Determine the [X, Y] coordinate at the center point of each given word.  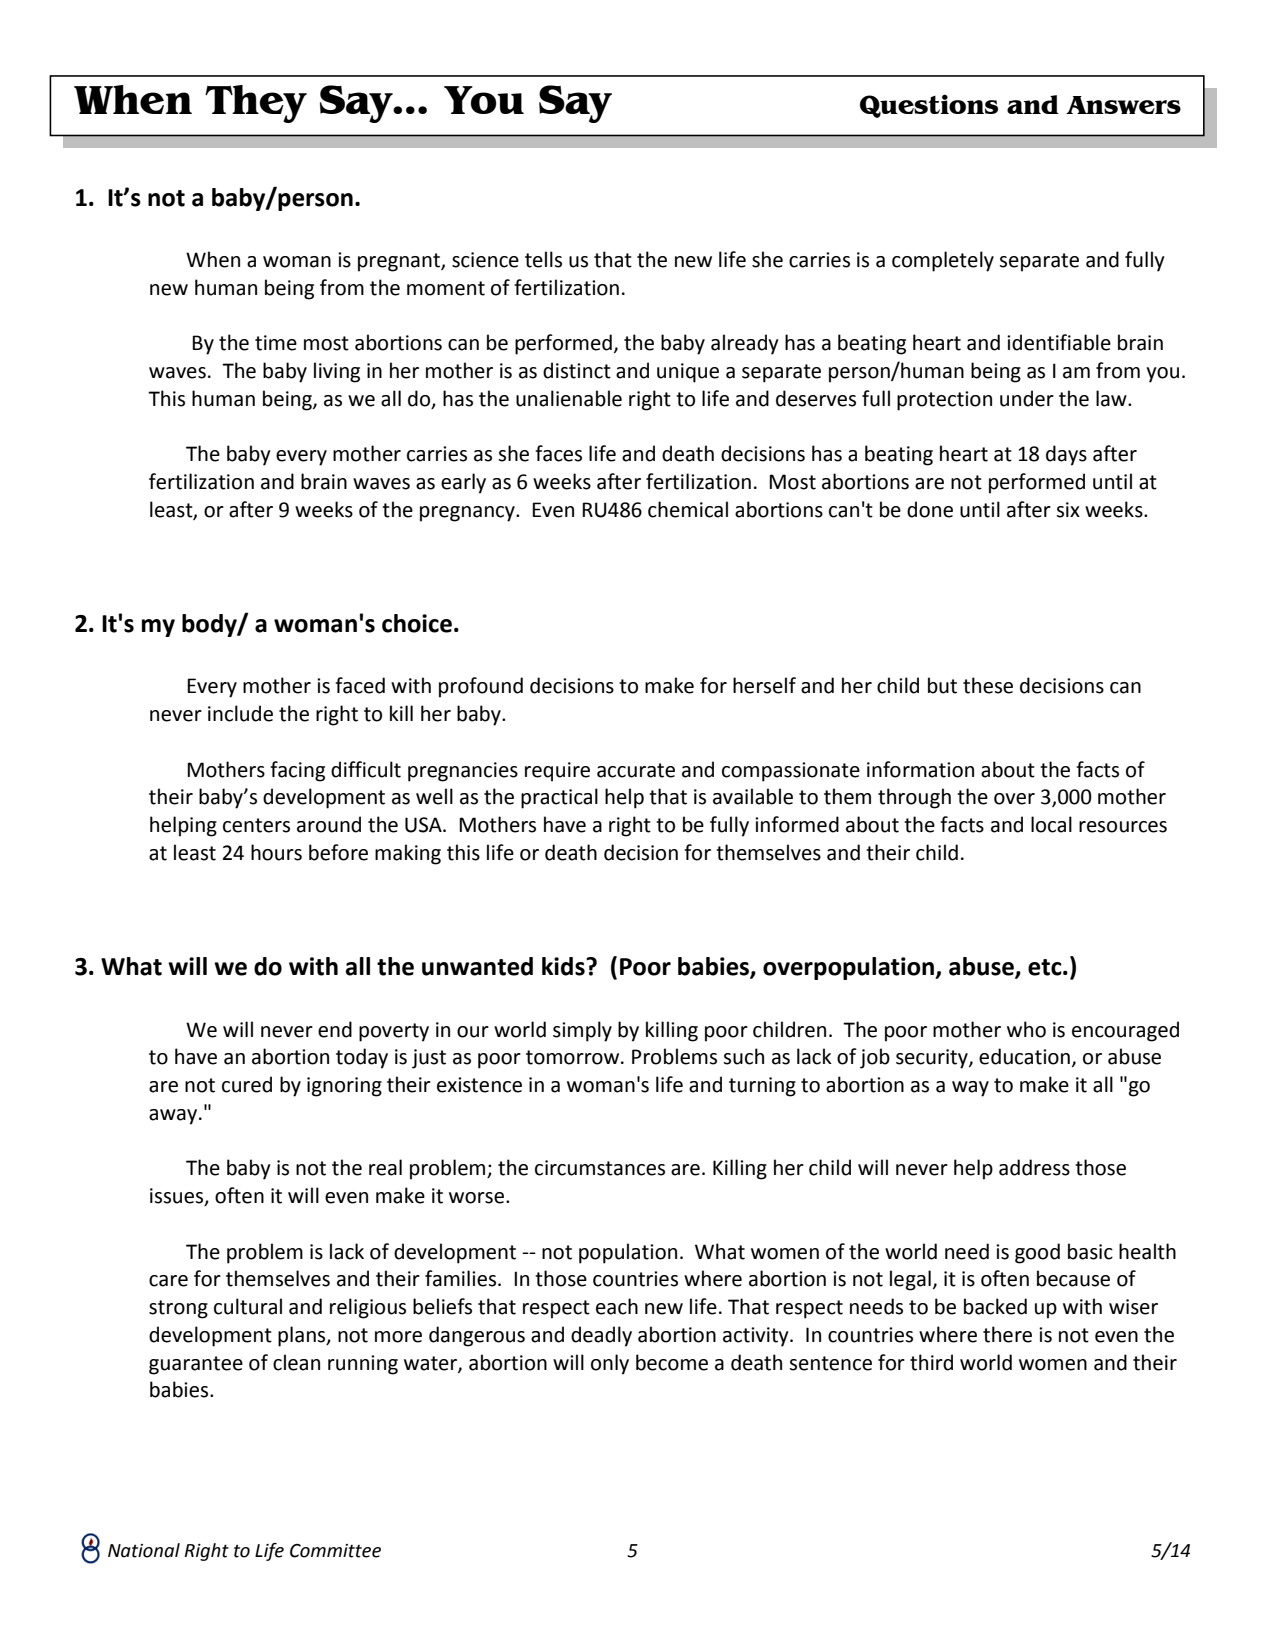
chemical [688, 509]
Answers [1123, 105]
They [256, 104]
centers [256, 825]
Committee [335, 1551]
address [1034, 1167]
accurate [636, 770]
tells [543, 259]
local [1051, 824]
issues [178, 1197]
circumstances [600, 1168]
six [1068, 510]
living [337, 372]
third [931, 1362]
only [610, 1364]
